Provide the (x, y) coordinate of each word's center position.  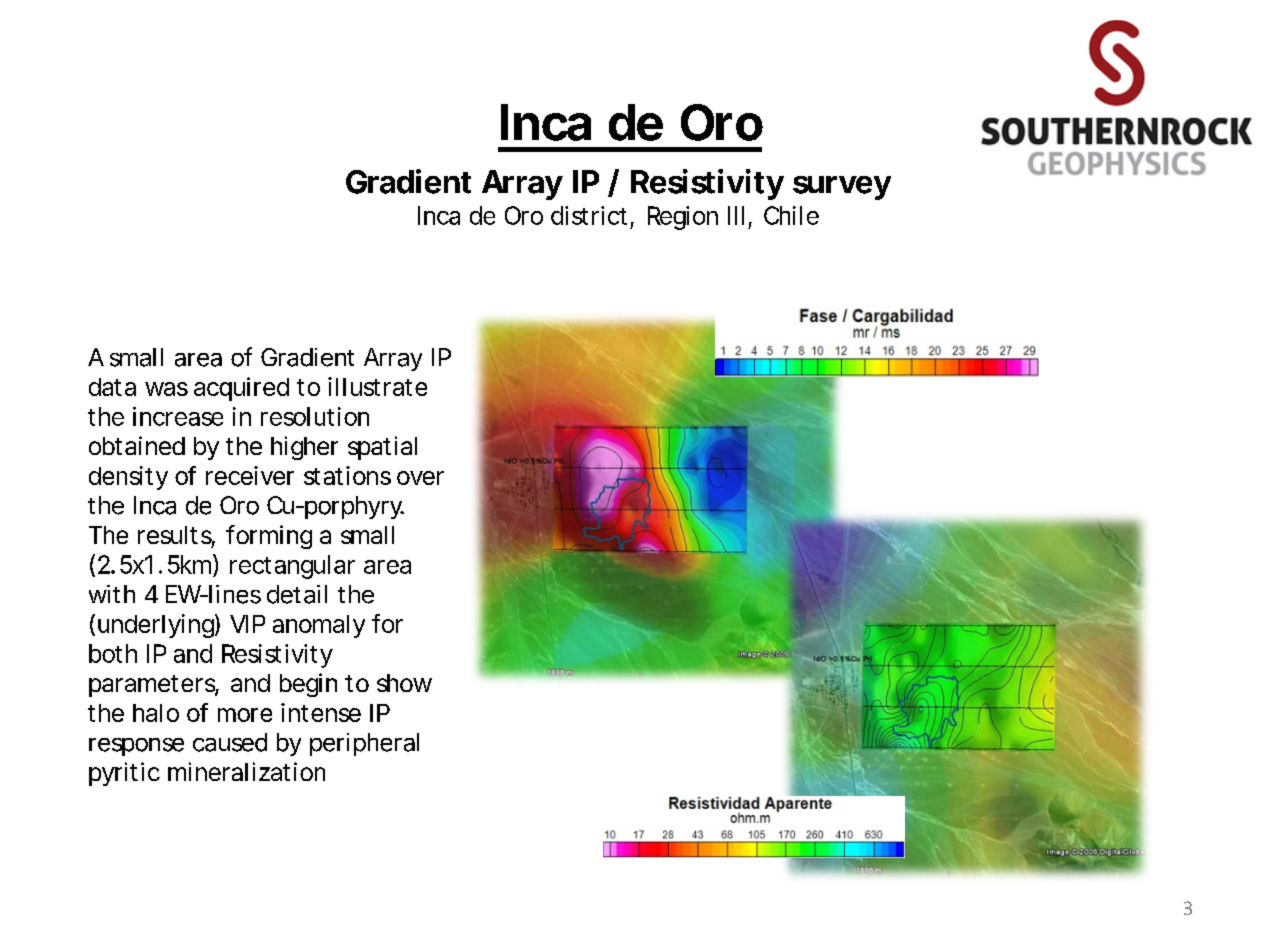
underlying (157, 626)
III (736, 215)
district (589, 215)
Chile (791, 215)
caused (230, 742)
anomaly (319, 626)
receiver (250, 475)
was (166, 389)
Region (683, 218)
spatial (382, 448)
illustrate (377, 386)
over (420, 478)
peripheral (364, 744)
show (404, 683)
